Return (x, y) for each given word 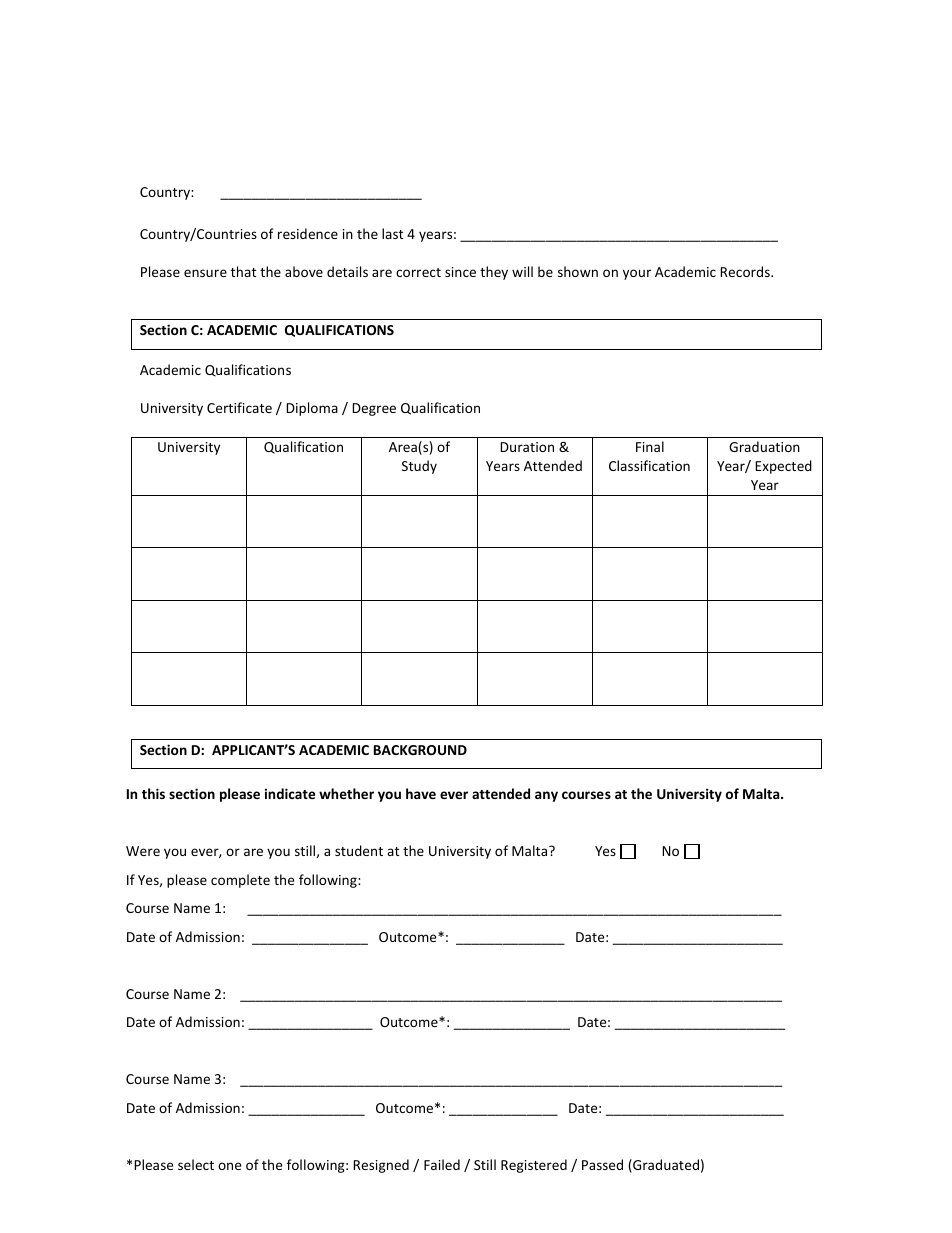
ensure (205, 273)
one (229, 1166)
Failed (442, 1164)
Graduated (665, 1166)
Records (746, 271)
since (460, 272)
